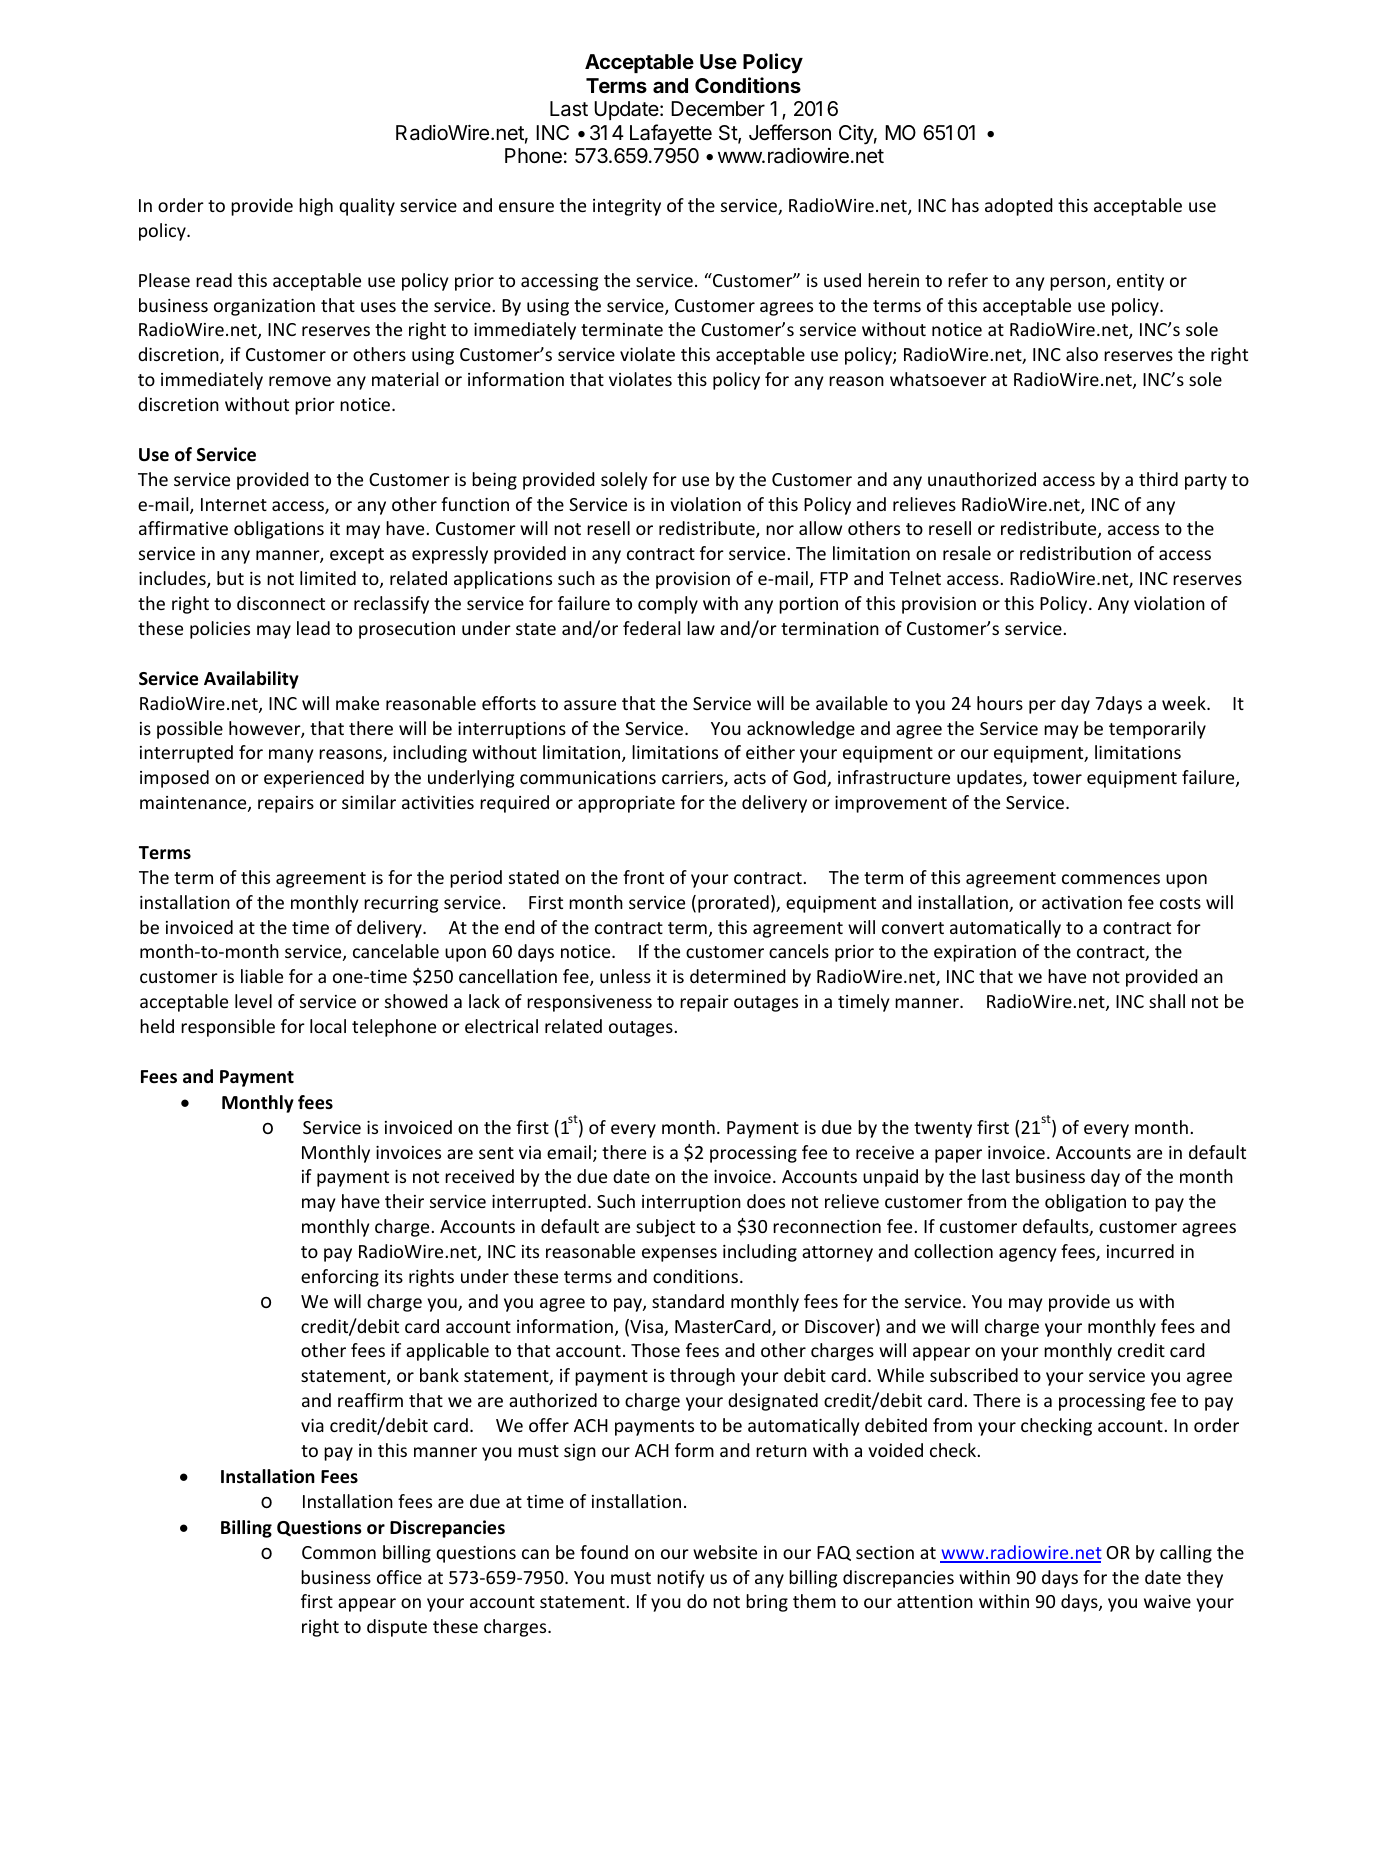 The image size is (1386, 1850). Describe the element at coordinates (680, 1579) in the screenshot. I see `notify` at that location.
